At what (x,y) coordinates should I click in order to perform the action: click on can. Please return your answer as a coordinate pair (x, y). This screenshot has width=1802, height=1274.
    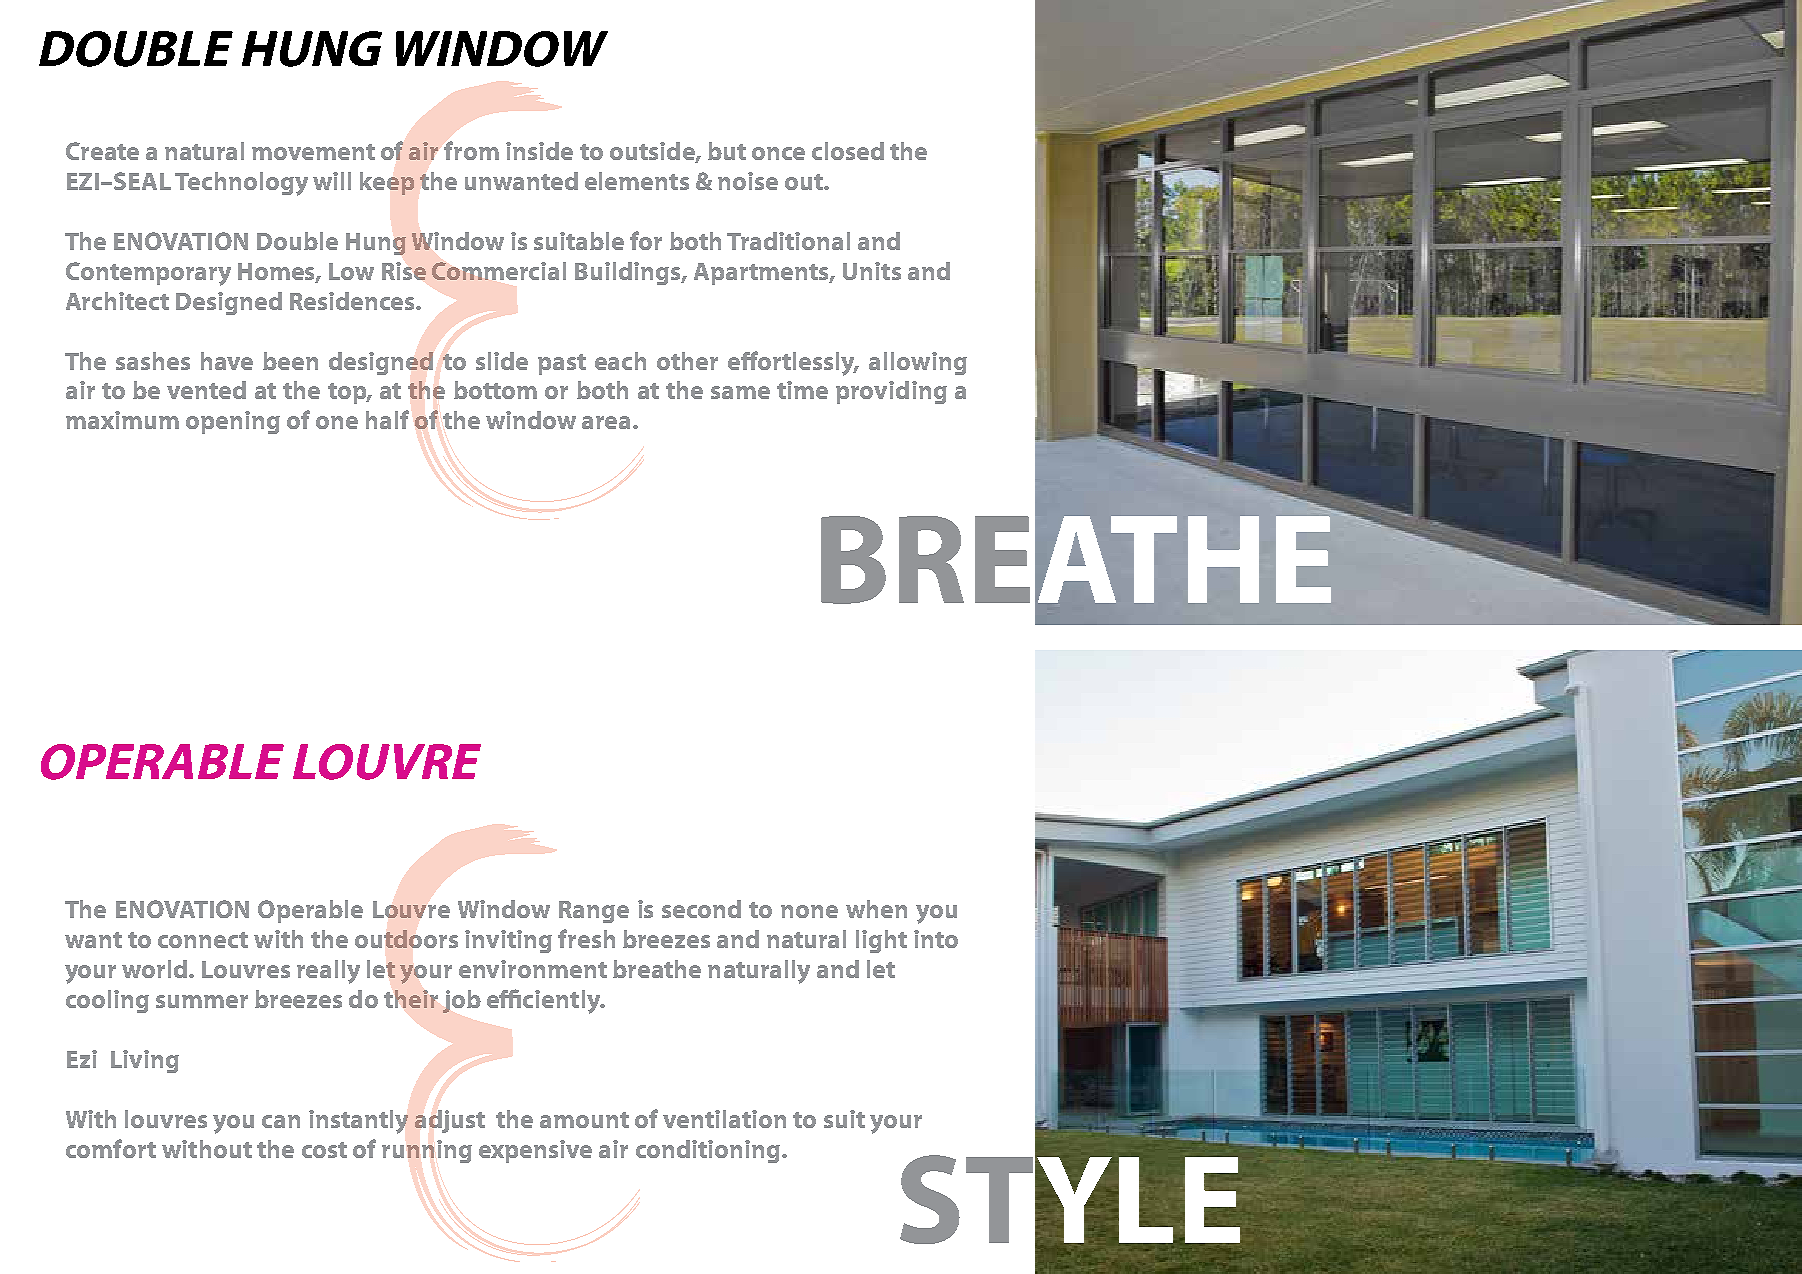
    Looking at the image, I should click on (281, 1121).
